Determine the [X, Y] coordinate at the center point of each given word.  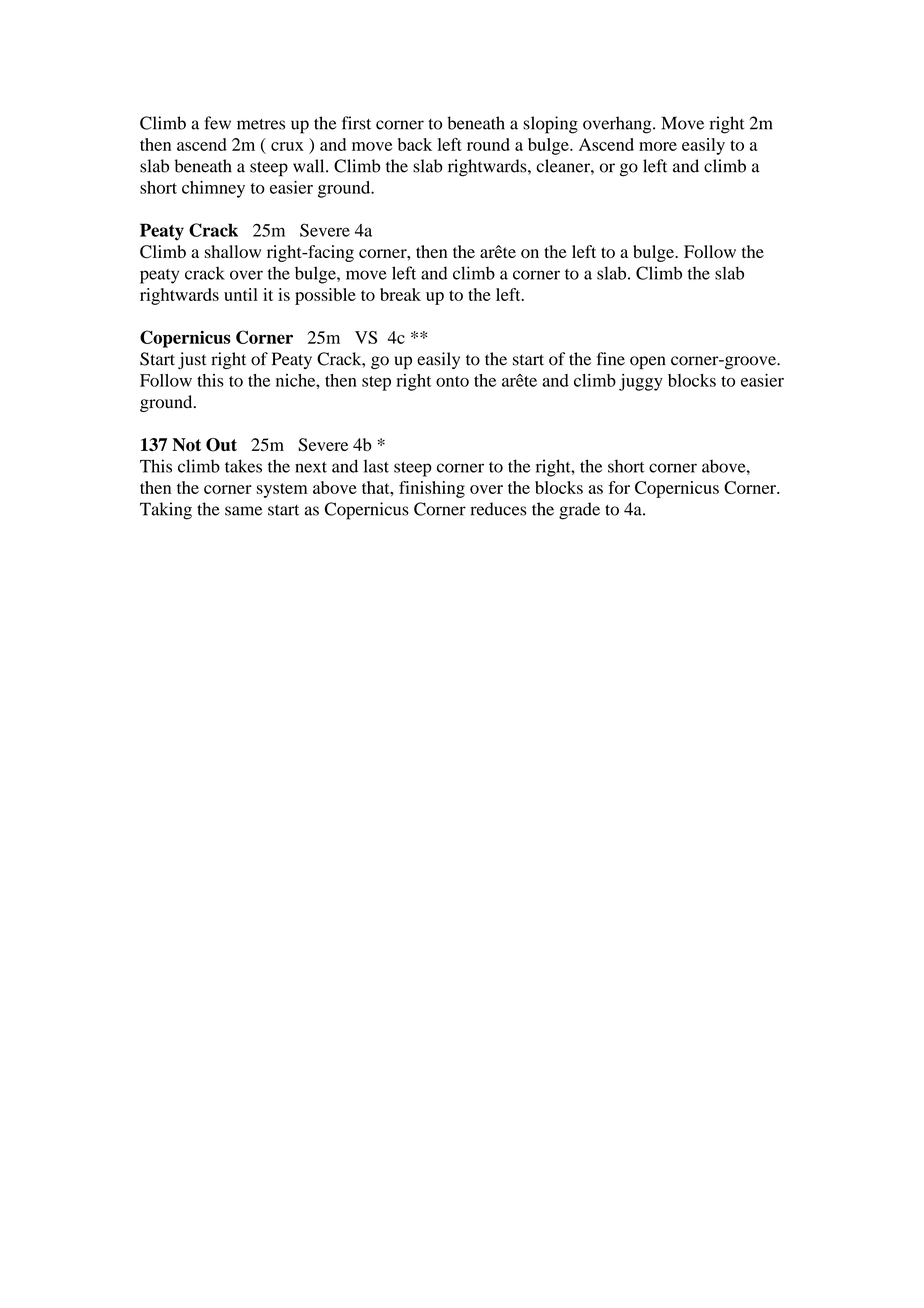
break [400, 294]
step [376, 383]
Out [221, 445]
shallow [233, 251]
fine [611, 359]
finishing [432, 489]
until [241, 294]
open [648, 363]
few [217, 123]
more [658, 146]
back [415, 144]
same [243, 511]
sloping [550, 125]
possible [325, 296]
